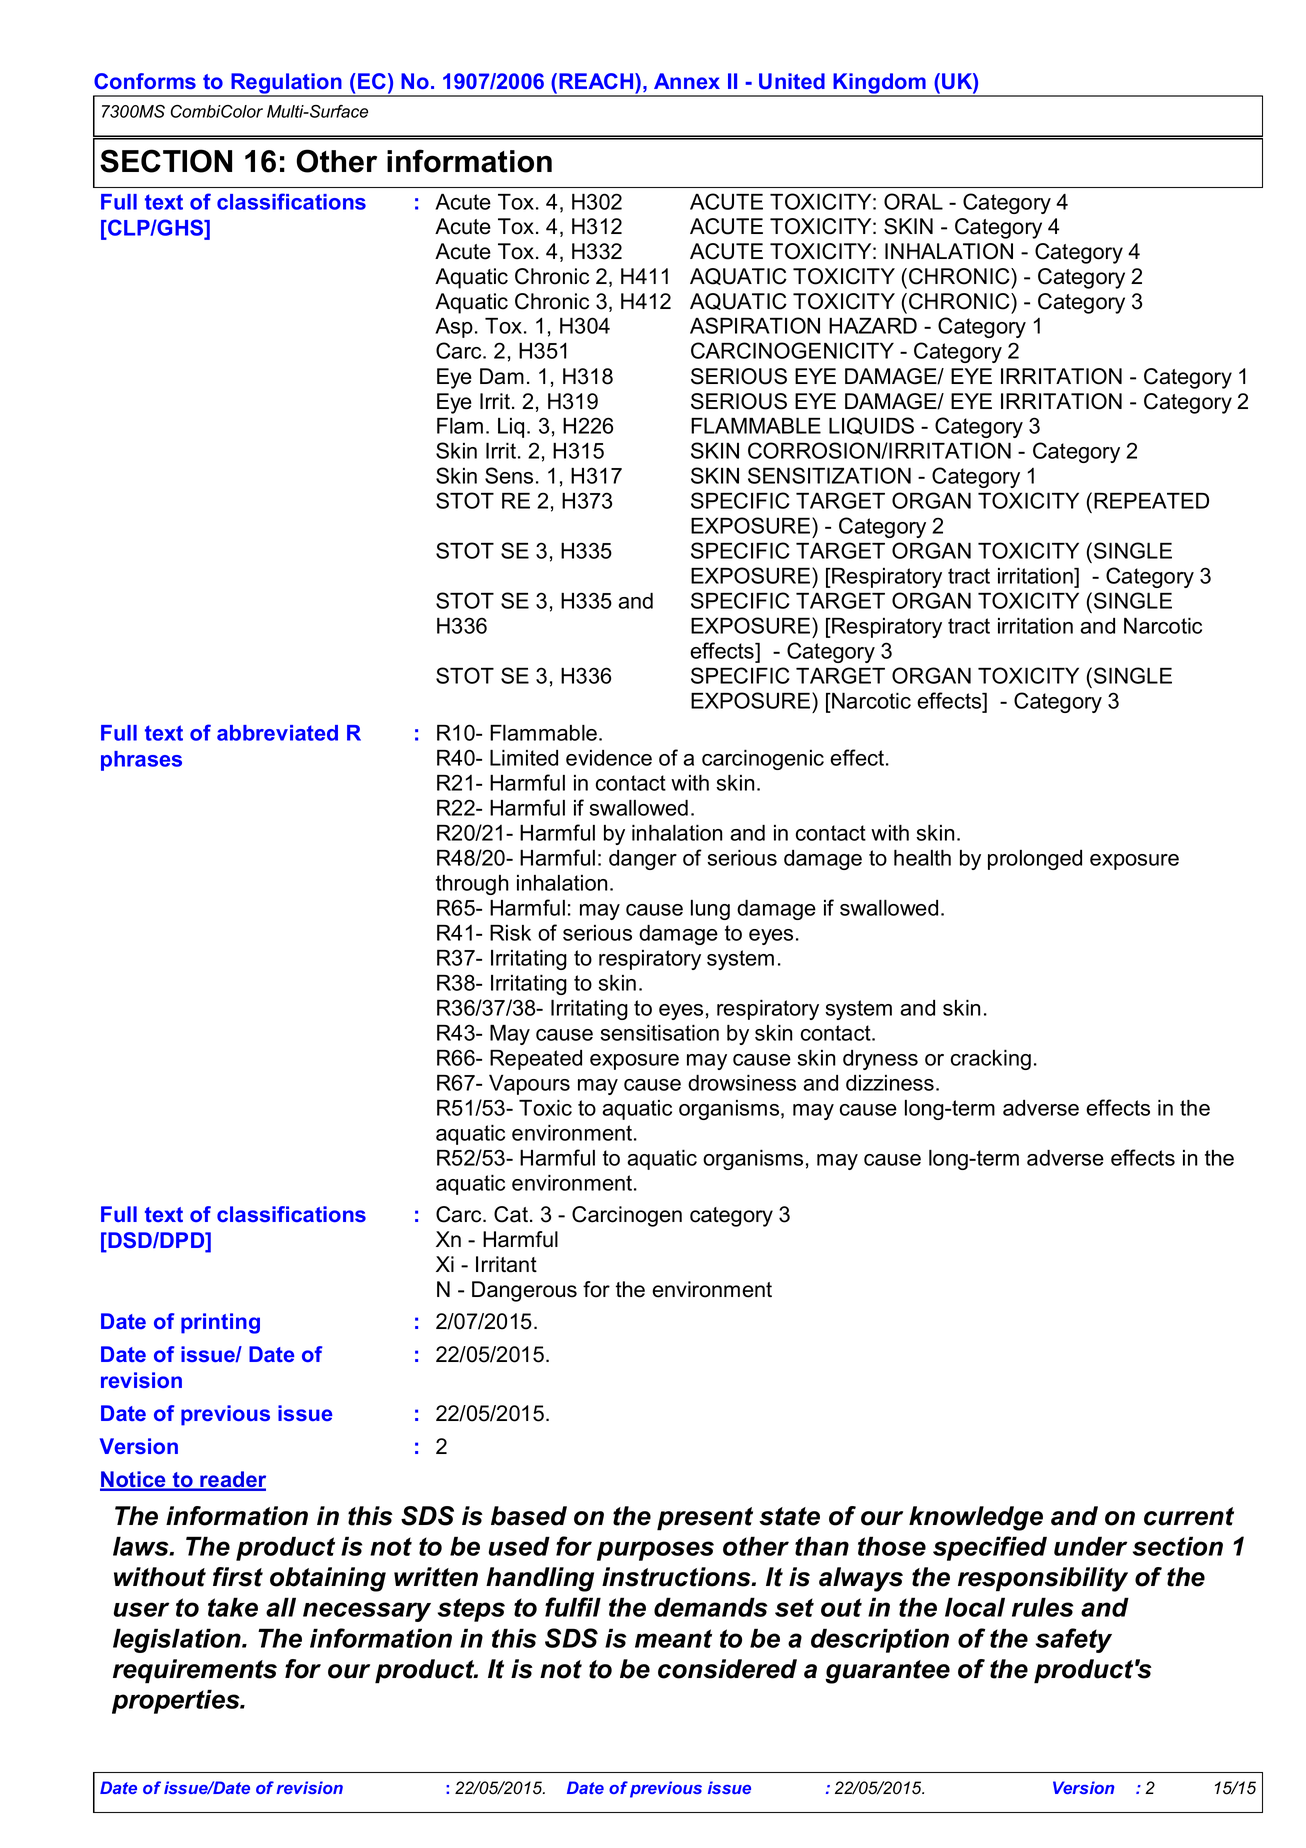 The height and width of the page is (1848, 1306). Describe the element at coordinates (991, 1059) in the page. I see `cracking` at that location.
